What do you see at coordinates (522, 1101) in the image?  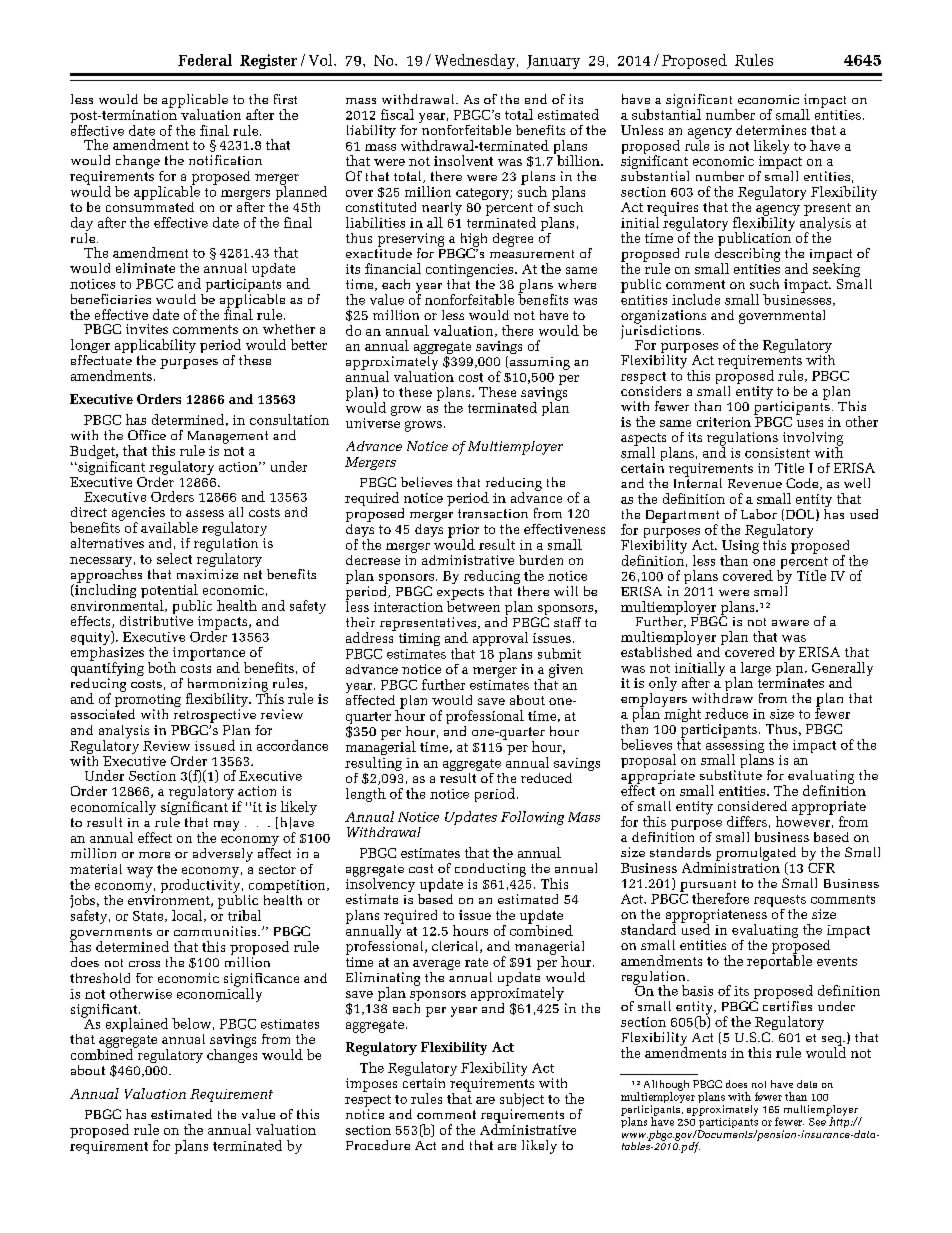 I see `subject` at bounding box center [522, 1101].
